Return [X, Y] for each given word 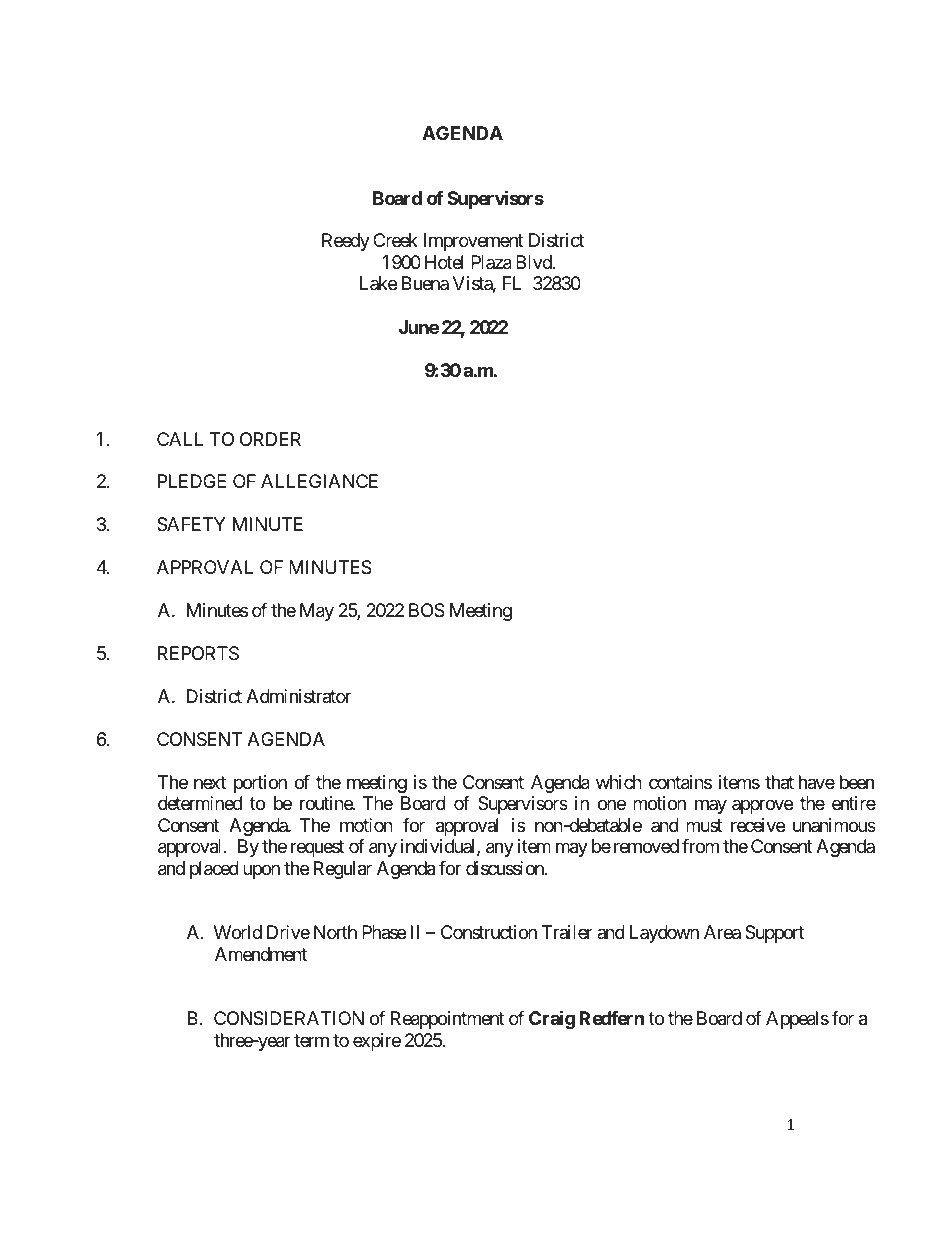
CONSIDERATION [289, 1018]
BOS [427, 610]
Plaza [491, 262]
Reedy [346, 242]
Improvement [473, 242]
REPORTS [198, 653]
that [779, 782]
